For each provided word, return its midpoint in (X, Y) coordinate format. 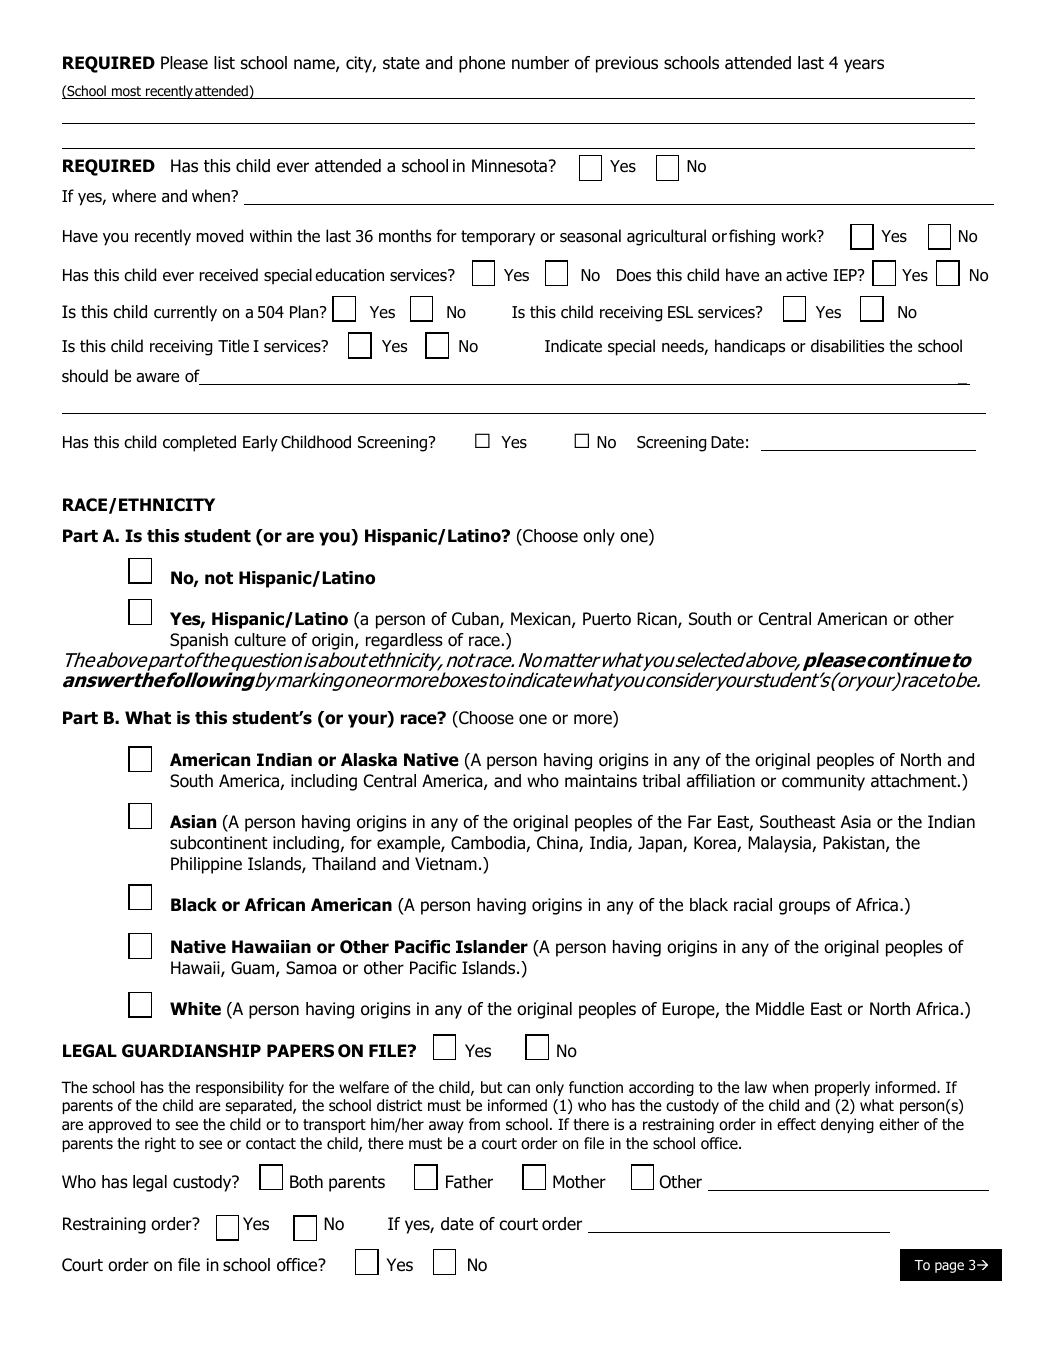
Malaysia (780, 844)
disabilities (847, 346)
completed (199, 443)
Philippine (206, 865)
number (540, 63)
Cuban (476, 620)
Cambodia (489, 844)
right (160, 1144)
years (864, 66)
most (126, 92)
